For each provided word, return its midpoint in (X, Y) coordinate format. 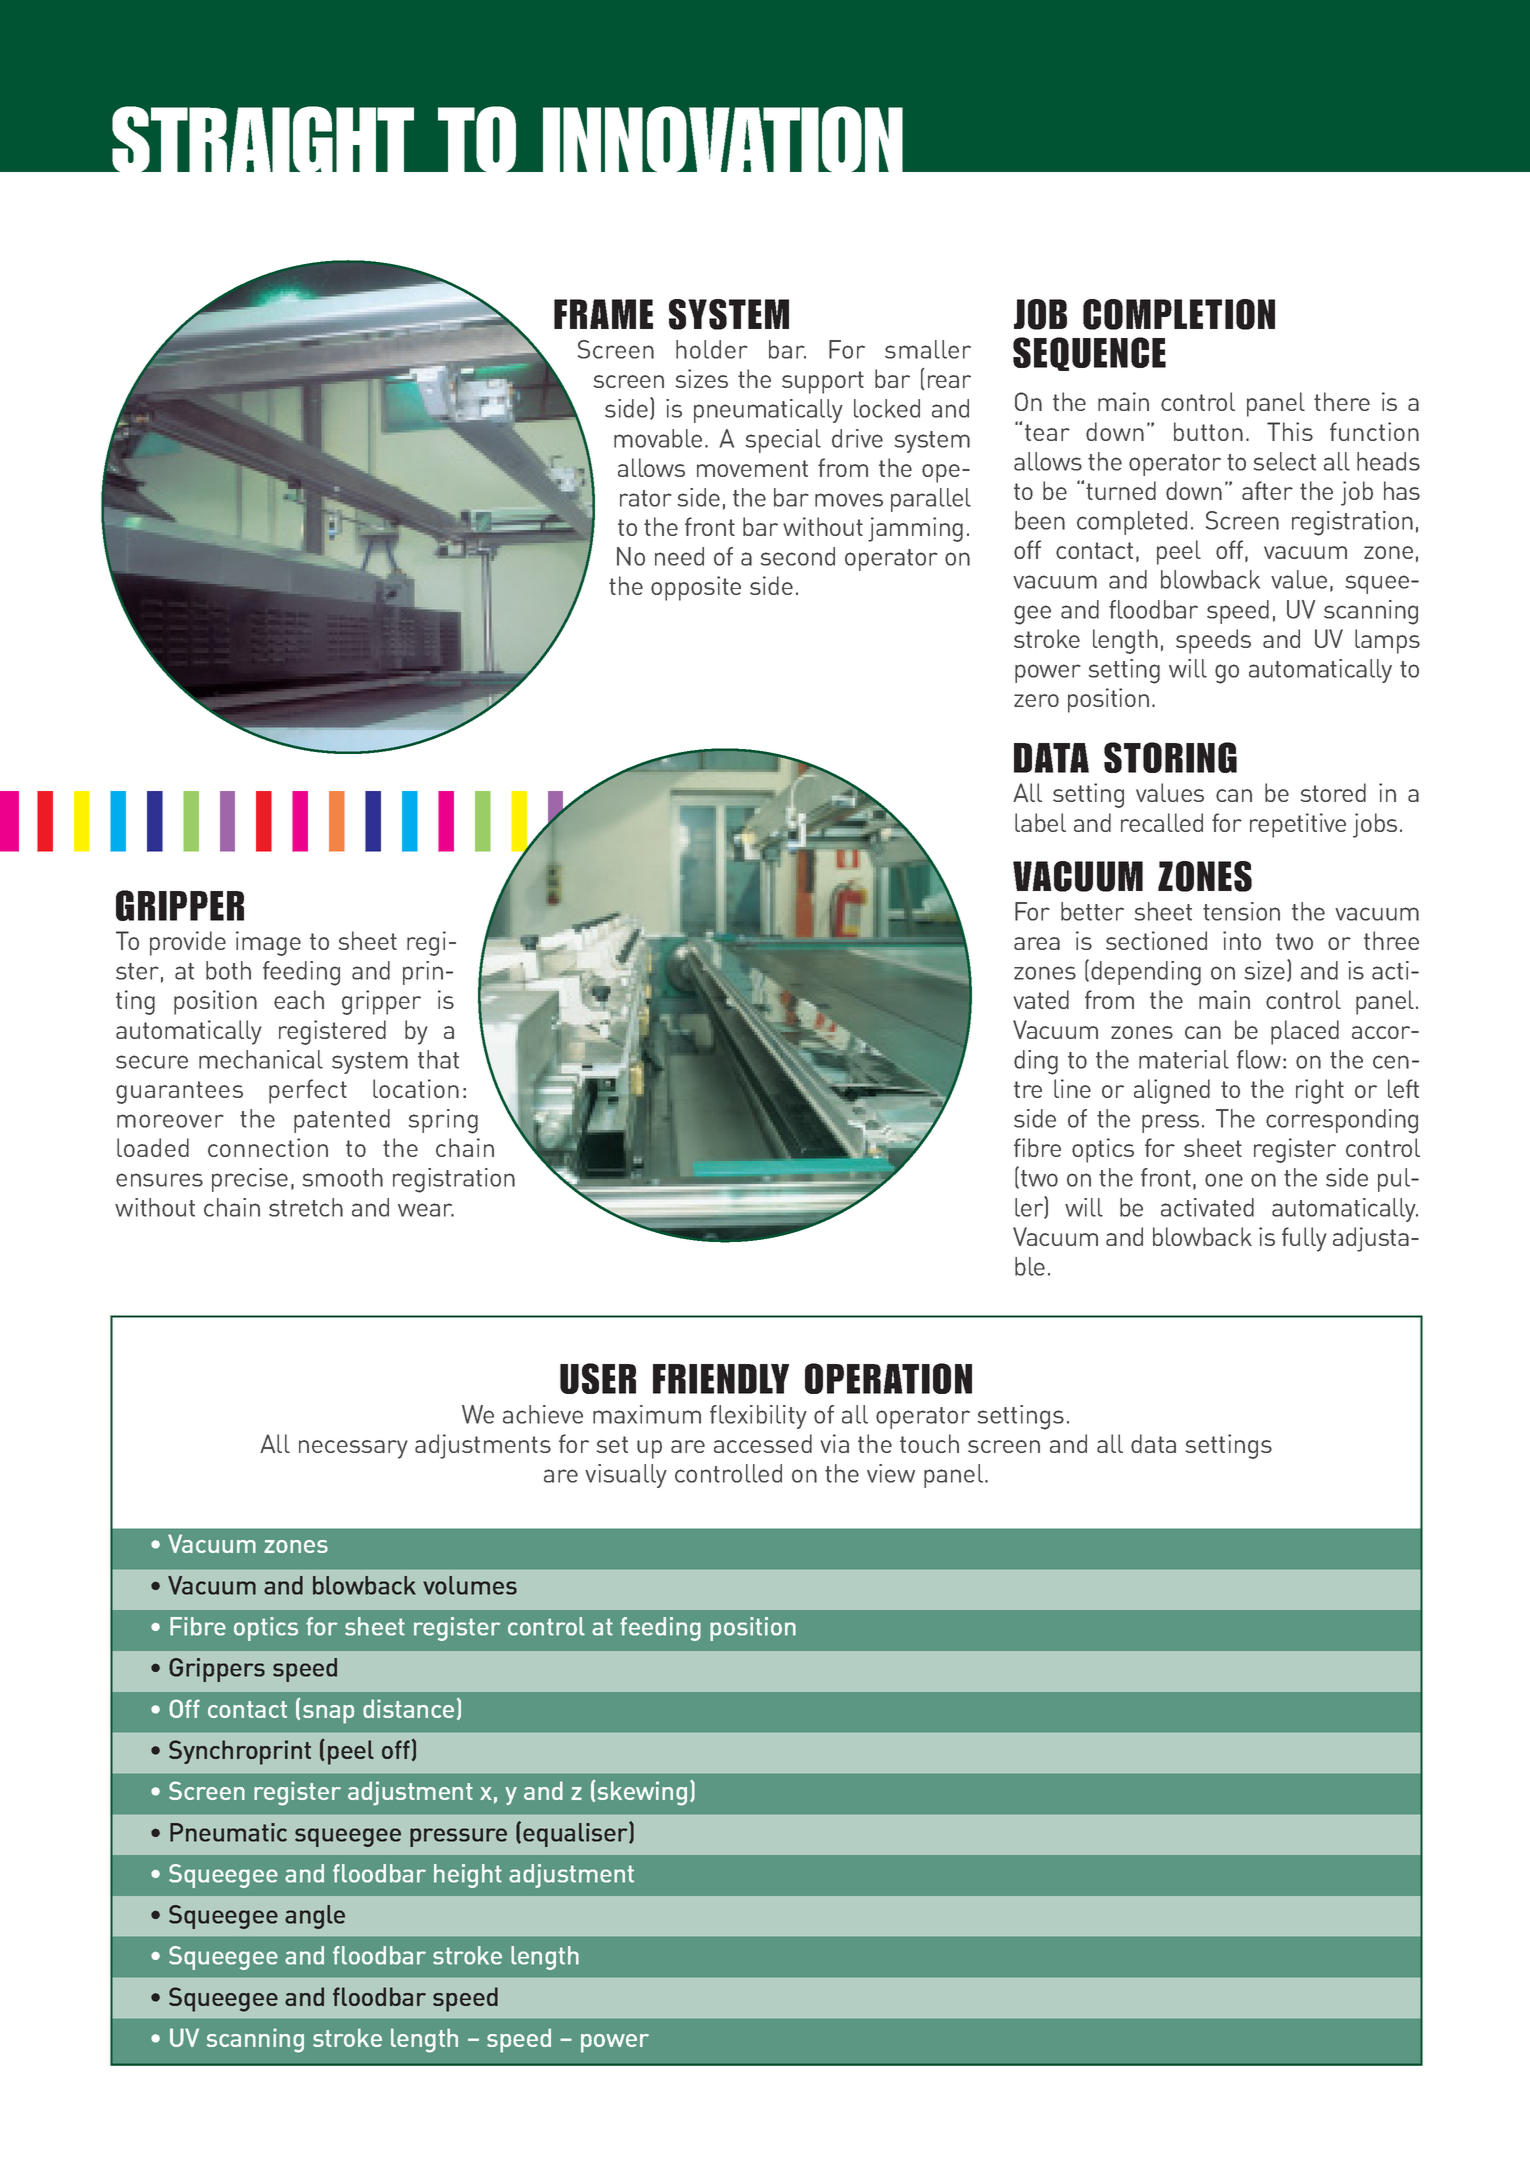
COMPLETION (1179, 314)
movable (658, 438)
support (823, 382)
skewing (642, 1793)
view (891, 1473)
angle (315, 1917)
